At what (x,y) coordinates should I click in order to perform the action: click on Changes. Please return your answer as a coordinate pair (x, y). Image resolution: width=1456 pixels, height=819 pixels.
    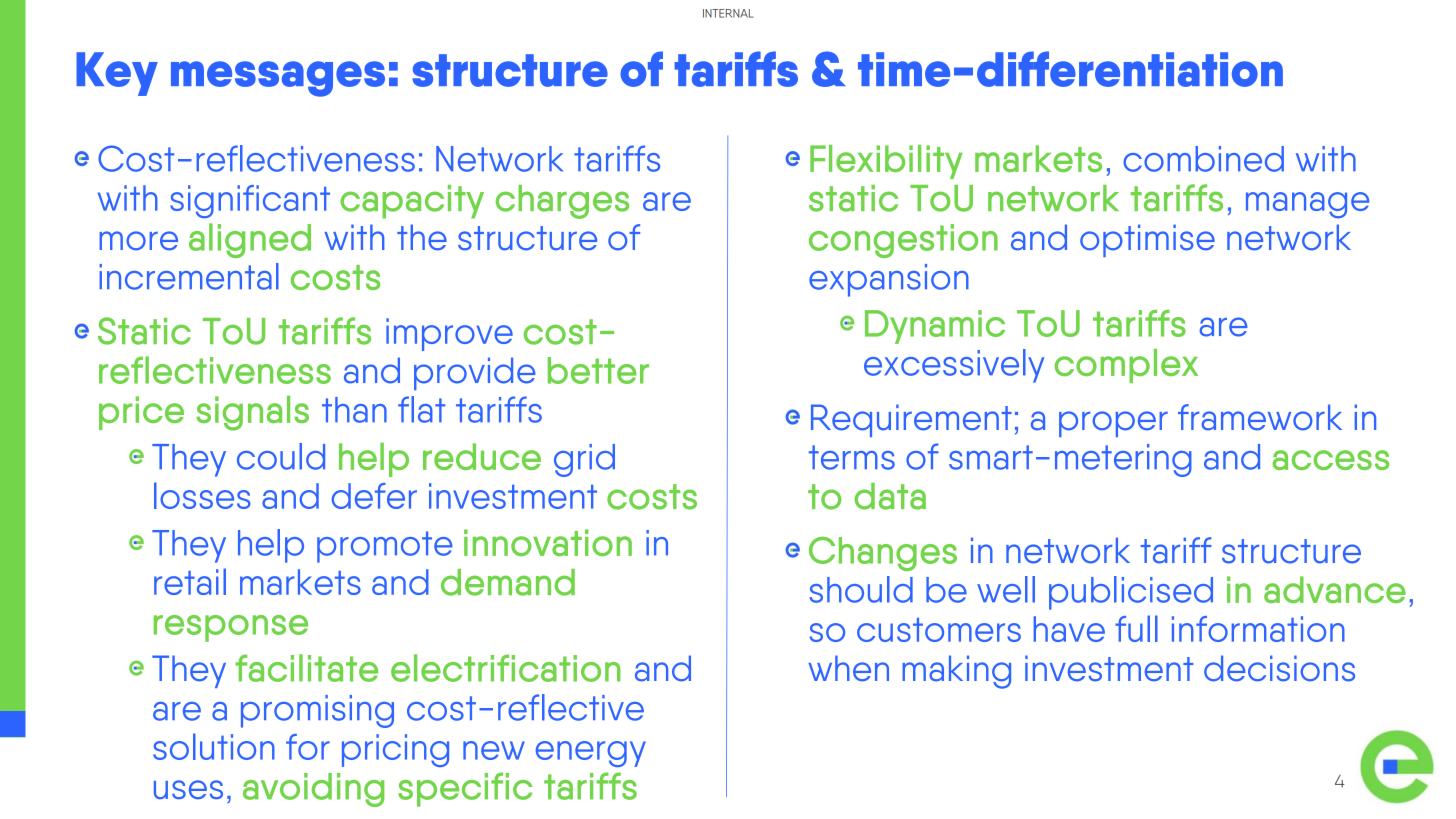
    Looking at the image, I should click on (883, 554).
